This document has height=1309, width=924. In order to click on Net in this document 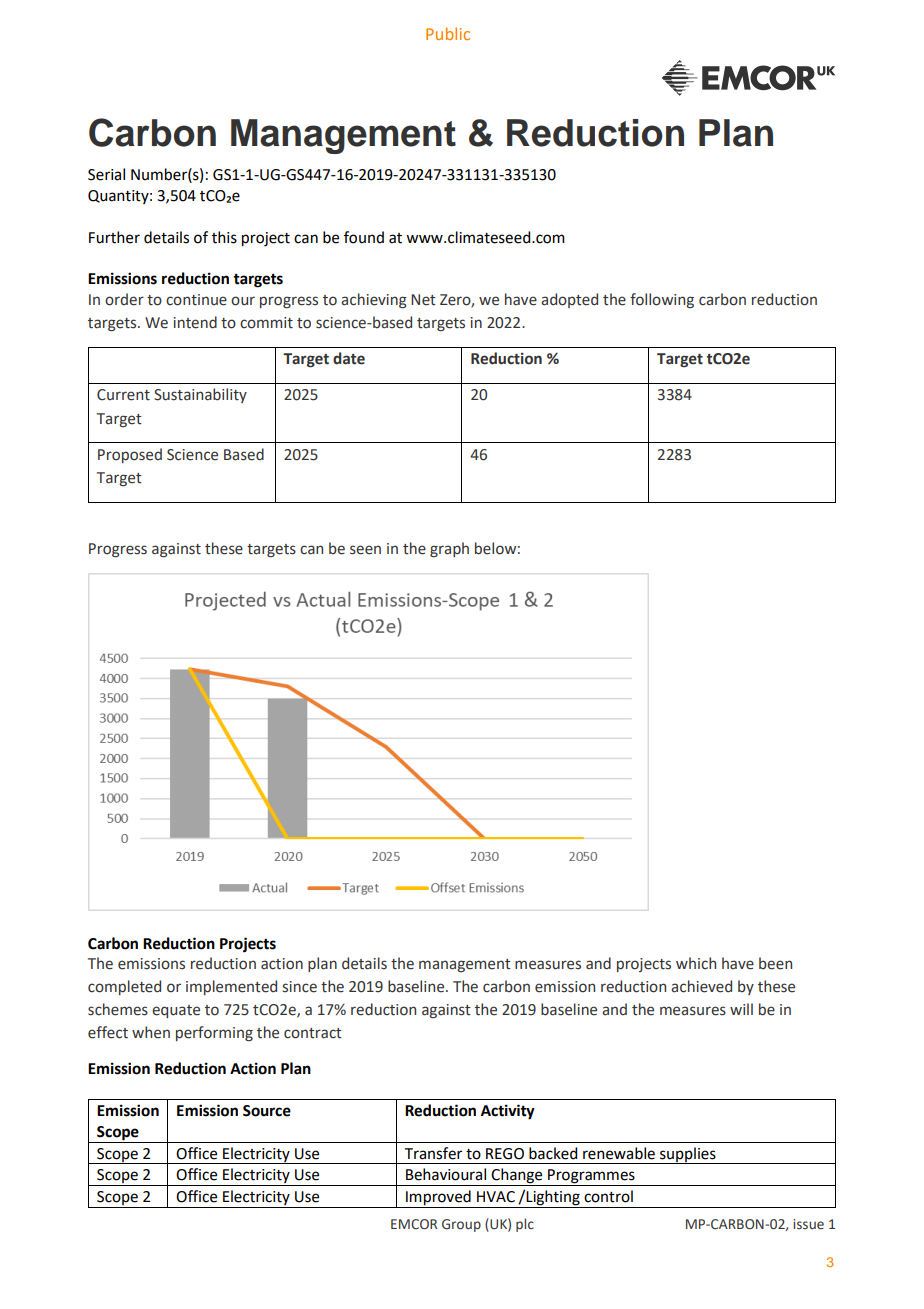, I will do `click(423, 300)`.
